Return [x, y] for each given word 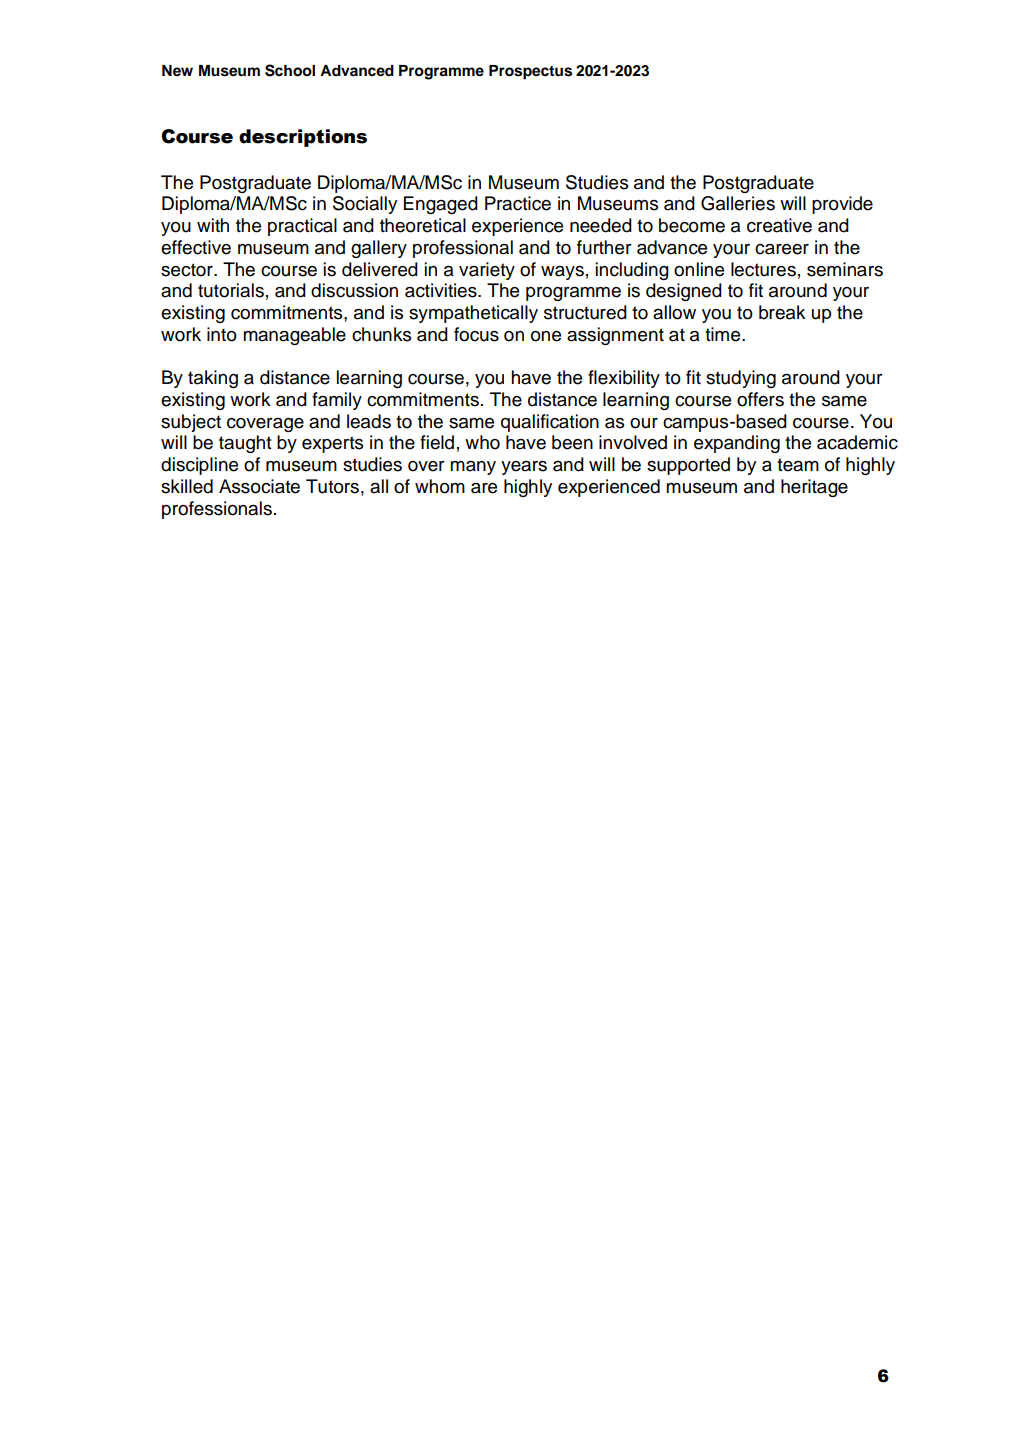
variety [487, 271]
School [290, 70]
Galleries [738, 203]
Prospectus [530, 72]
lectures [763, 269]
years [524, 468]
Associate [259, 486]
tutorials [231, 290]
